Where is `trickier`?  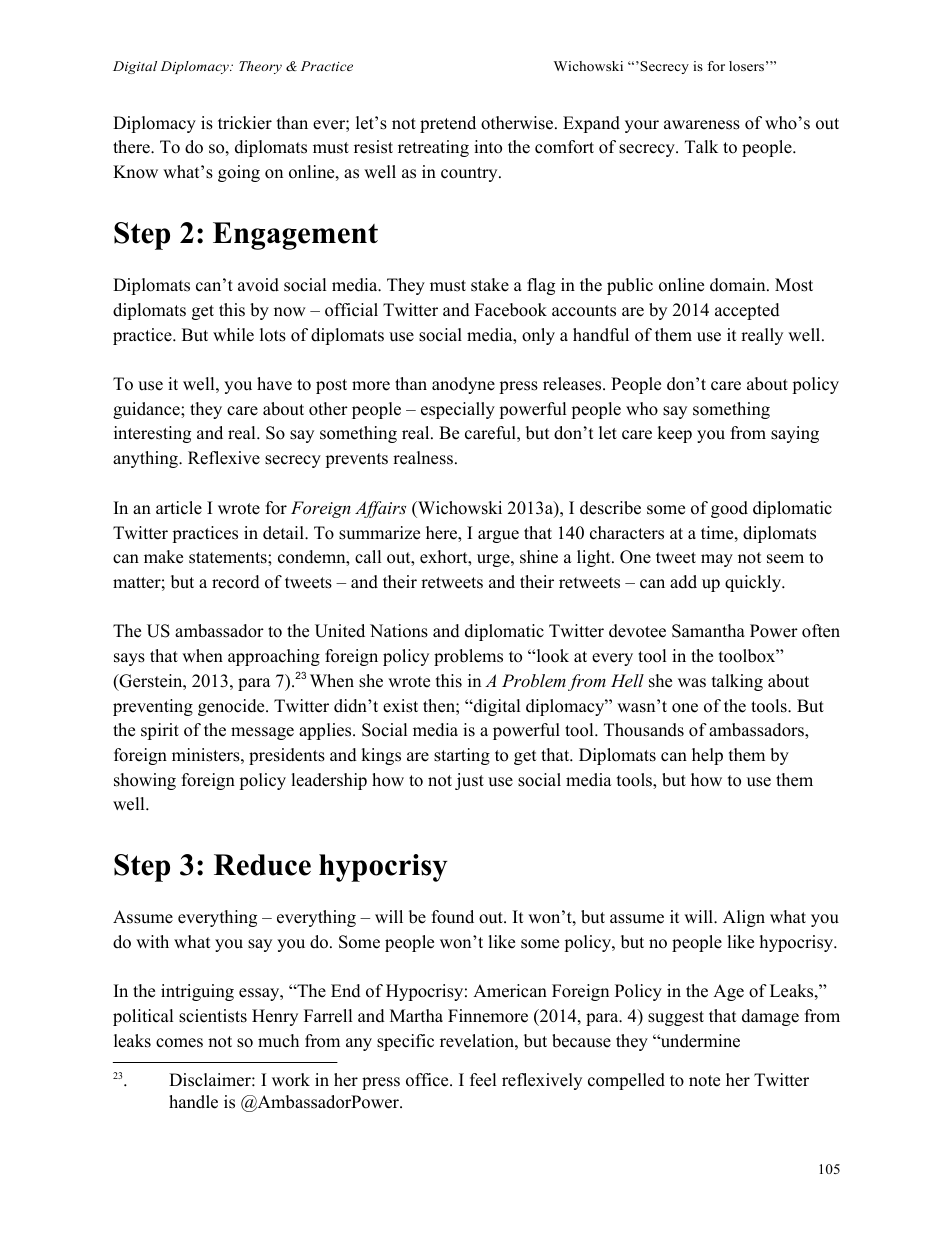 trickier is located at coordinates (245, 123).
